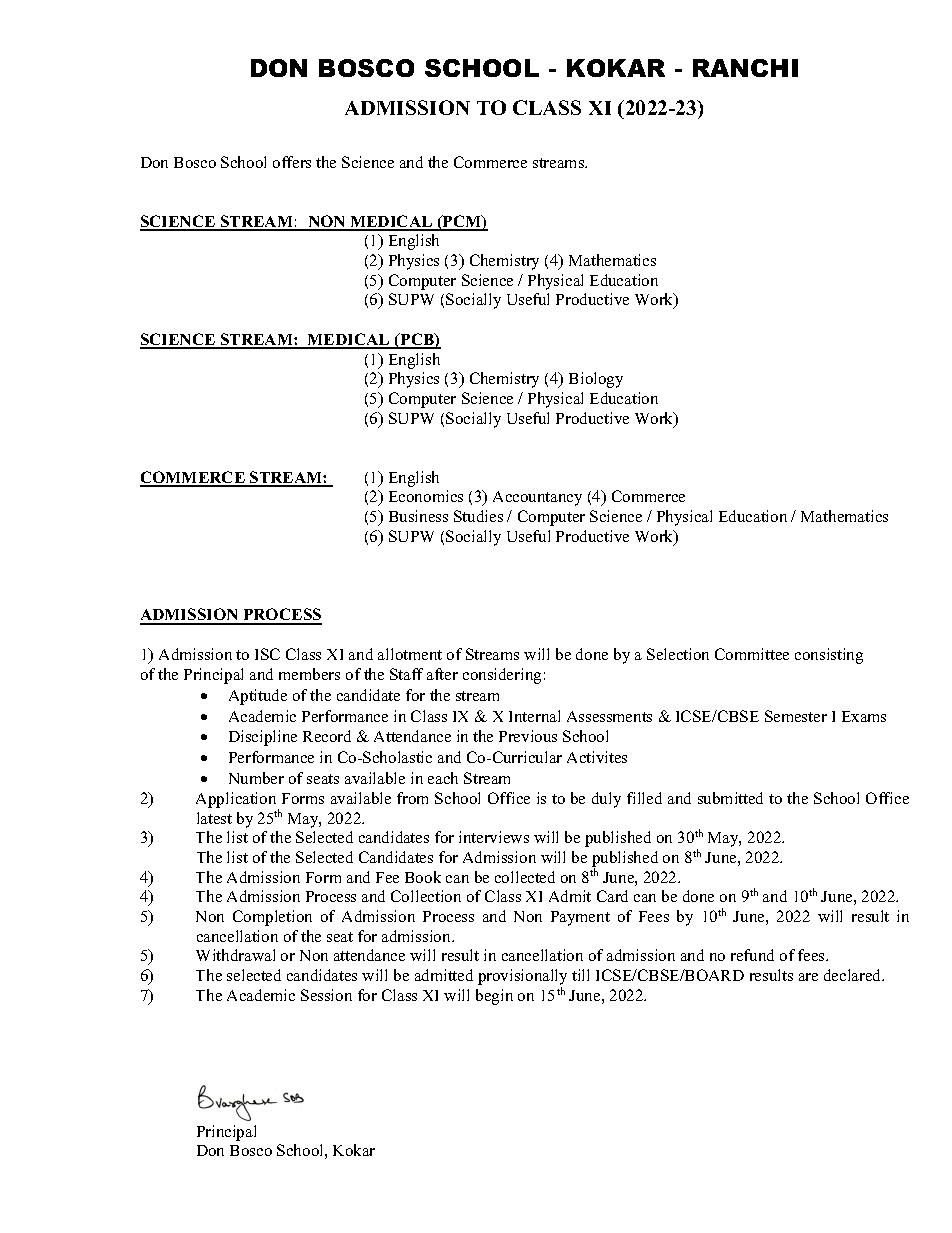 This image has height=1233, width=952. I want to click on Session, so click(326, 995).
